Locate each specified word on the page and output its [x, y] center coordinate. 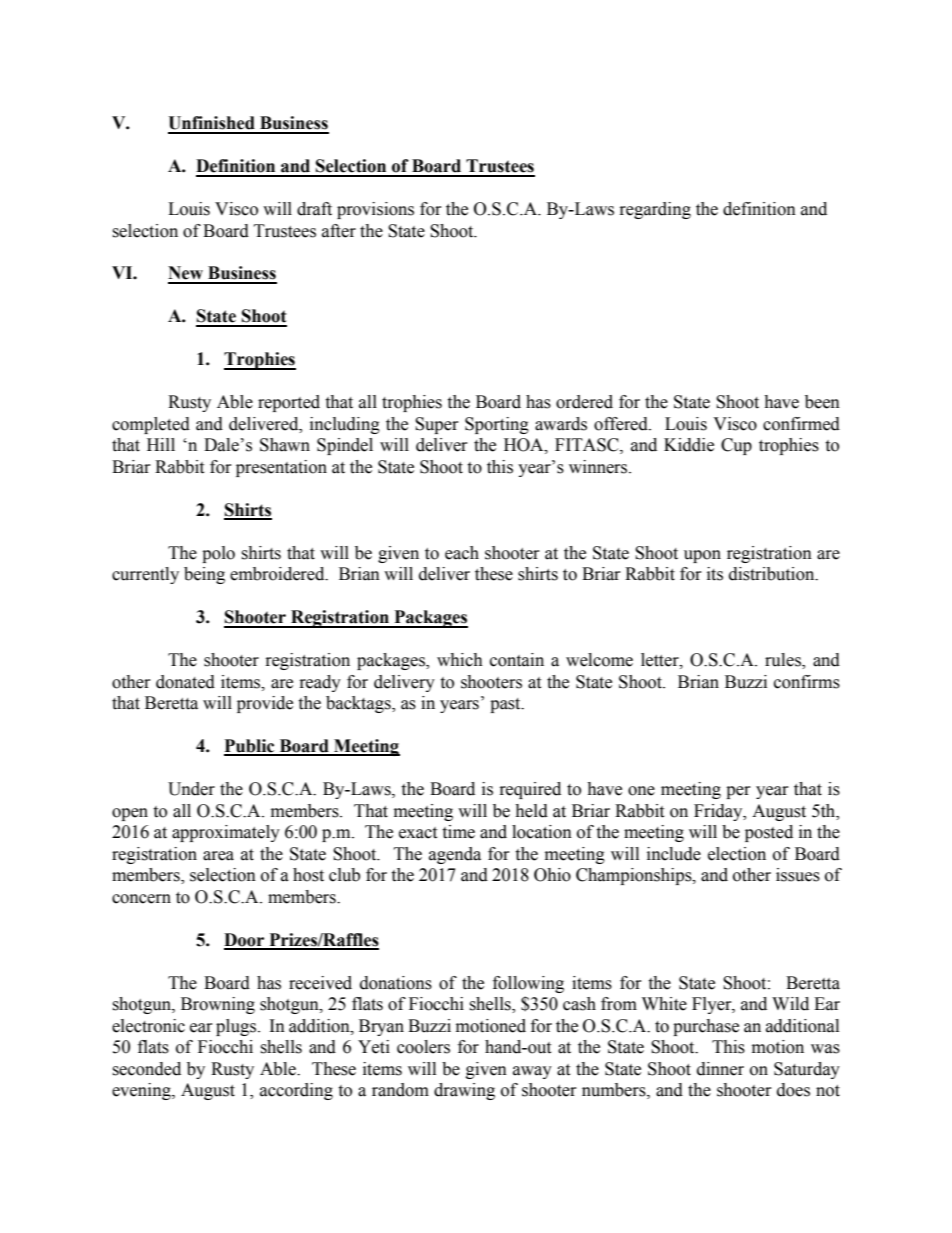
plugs [237, 1027]
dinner [720, 1069]
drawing [464, 1091]
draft [314, 209]
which [460, 660]
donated [185, 682]
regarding [655, 210]
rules [784, 661]
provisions [375, 210]
